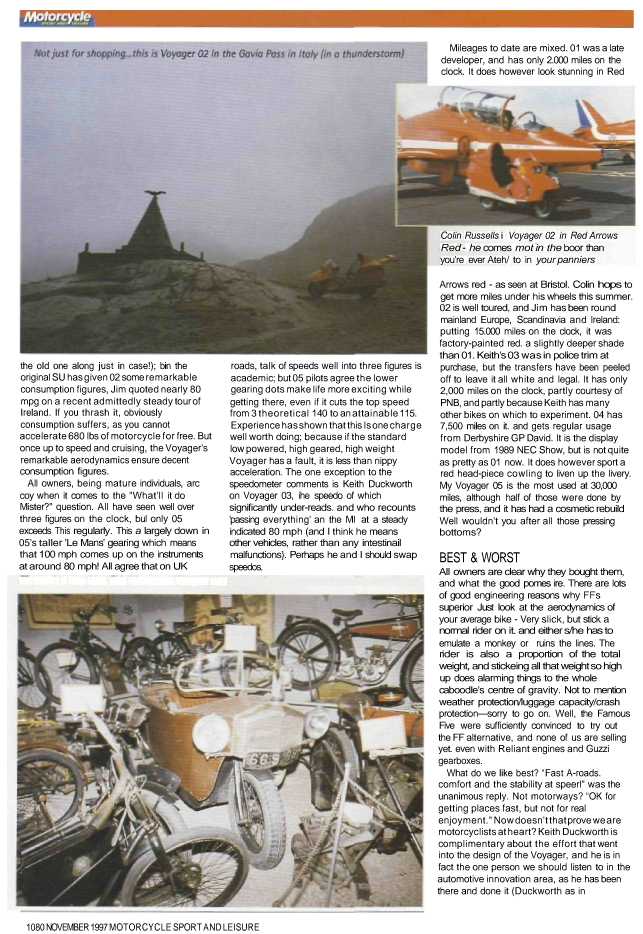 The width and height of the screenshot is (643, 934). What do you see at coordinates (307, 555) in the screenshot?
I see `Perhaps` at bounding box center [307, 555].
